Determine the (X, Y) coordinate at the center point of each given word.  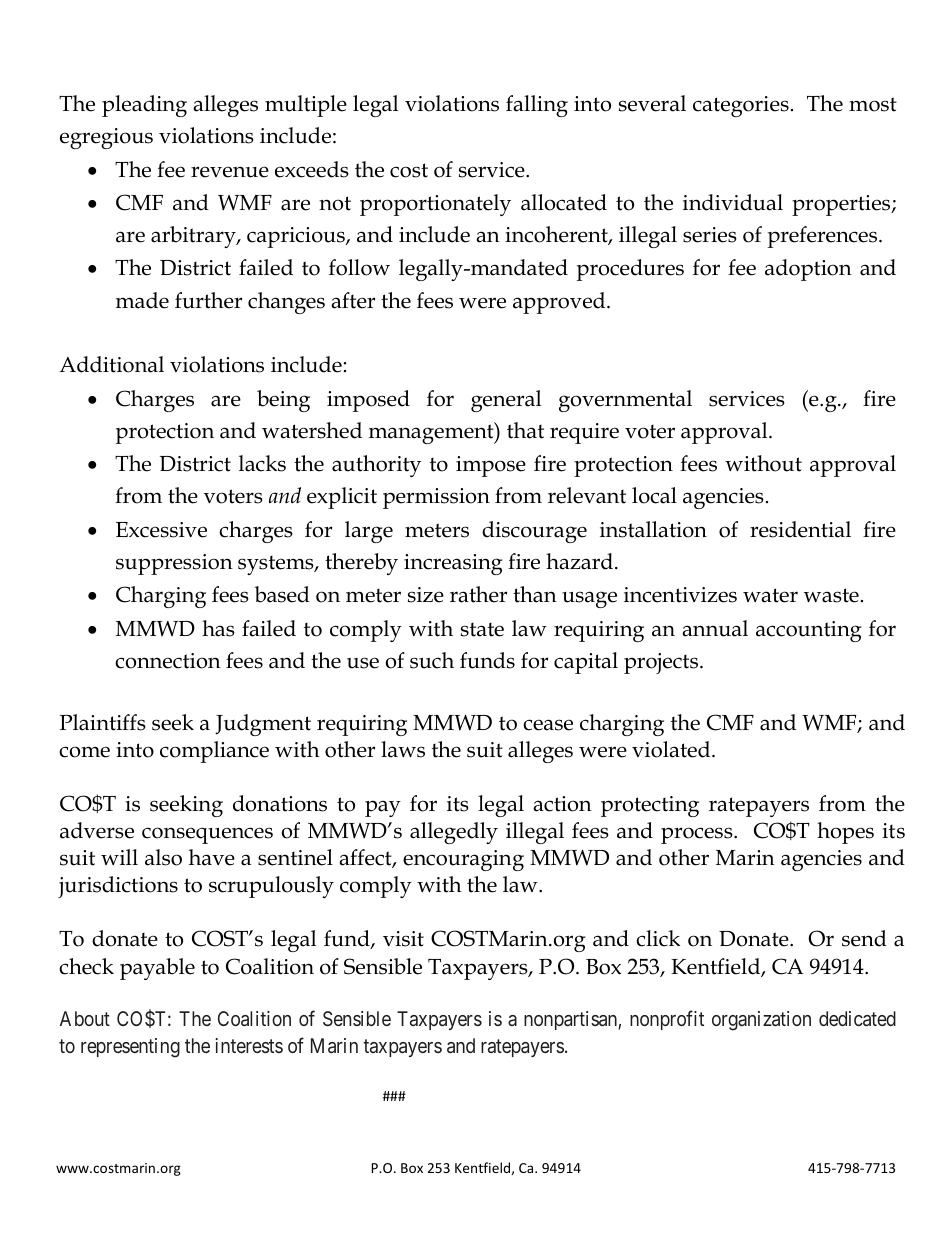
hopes (845, 833)
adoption (808, 270)
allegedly (454, 833)
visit (403, 939)
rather (478, 594)
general (506, 401)
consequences (207, 835)
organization (761, 1021)
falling (537, 106)
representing (130, 1048)
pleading (144, 106)
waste (831, 595)
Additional (111, 364)
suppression (174, 564)
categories (741, 106)
